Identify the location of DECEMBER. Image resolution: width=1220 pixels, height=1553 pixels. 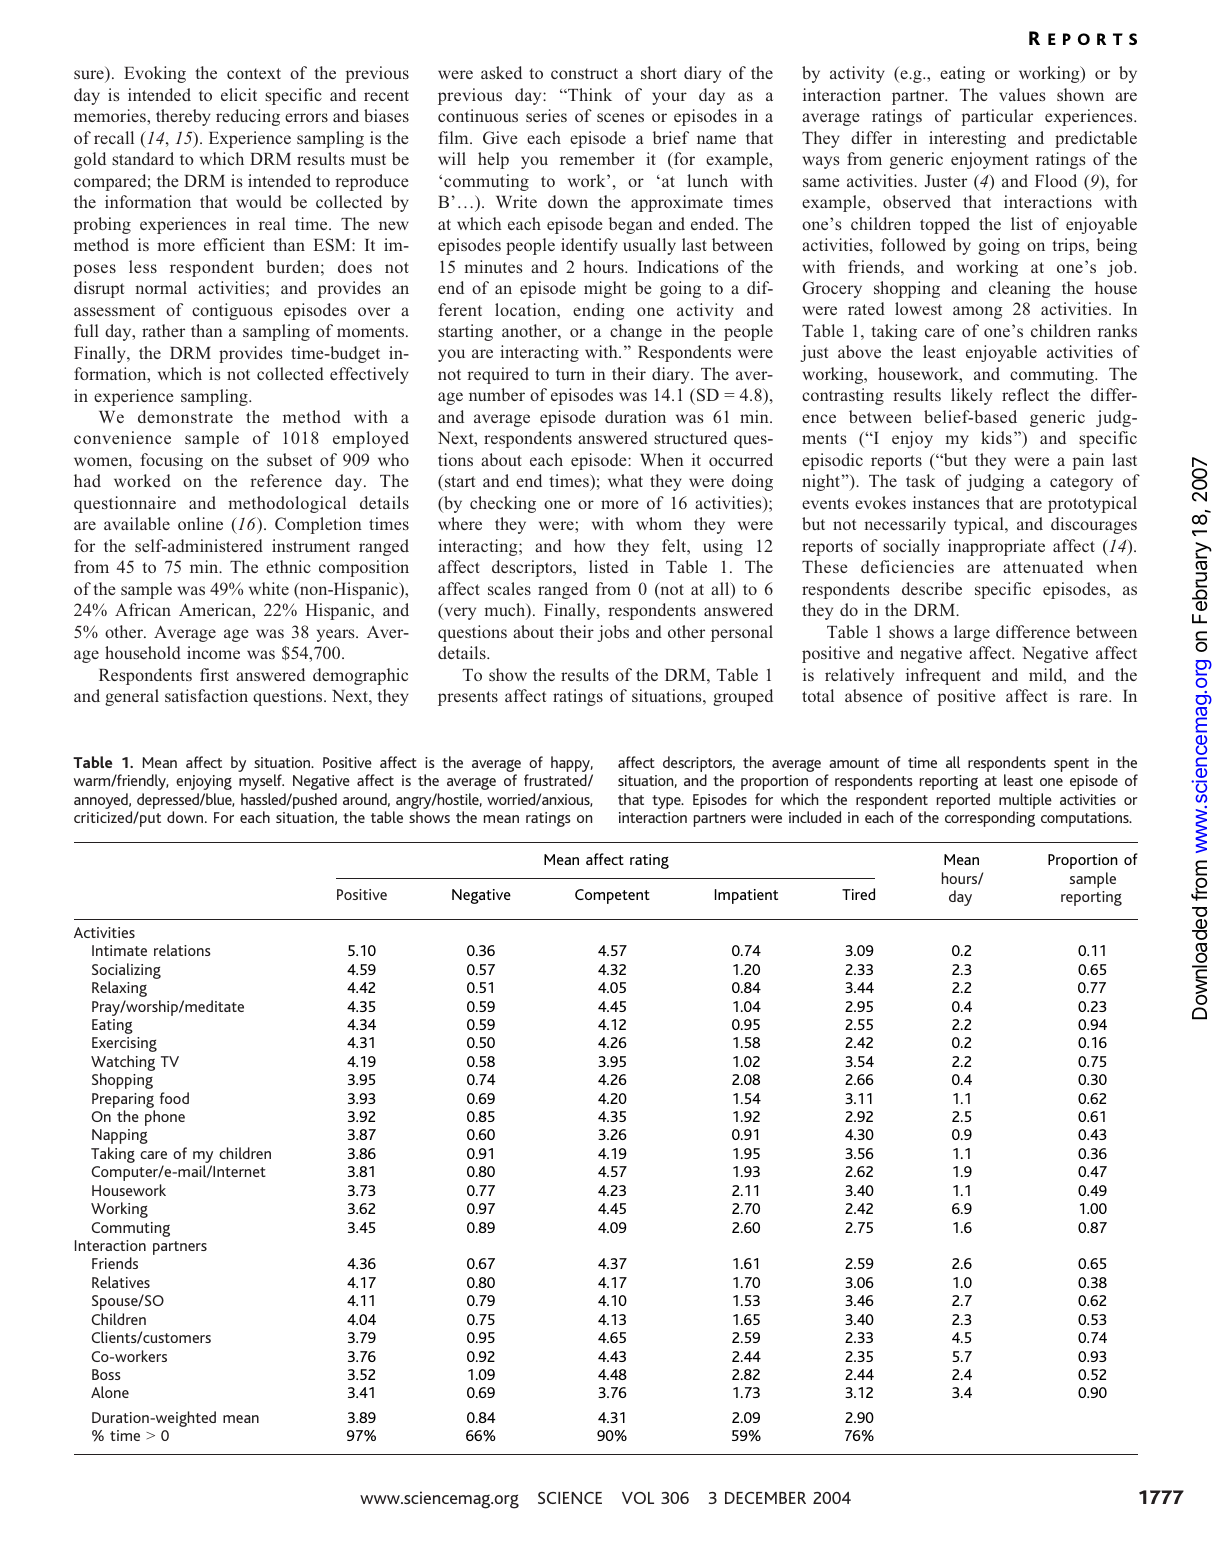
(765, 1498).
